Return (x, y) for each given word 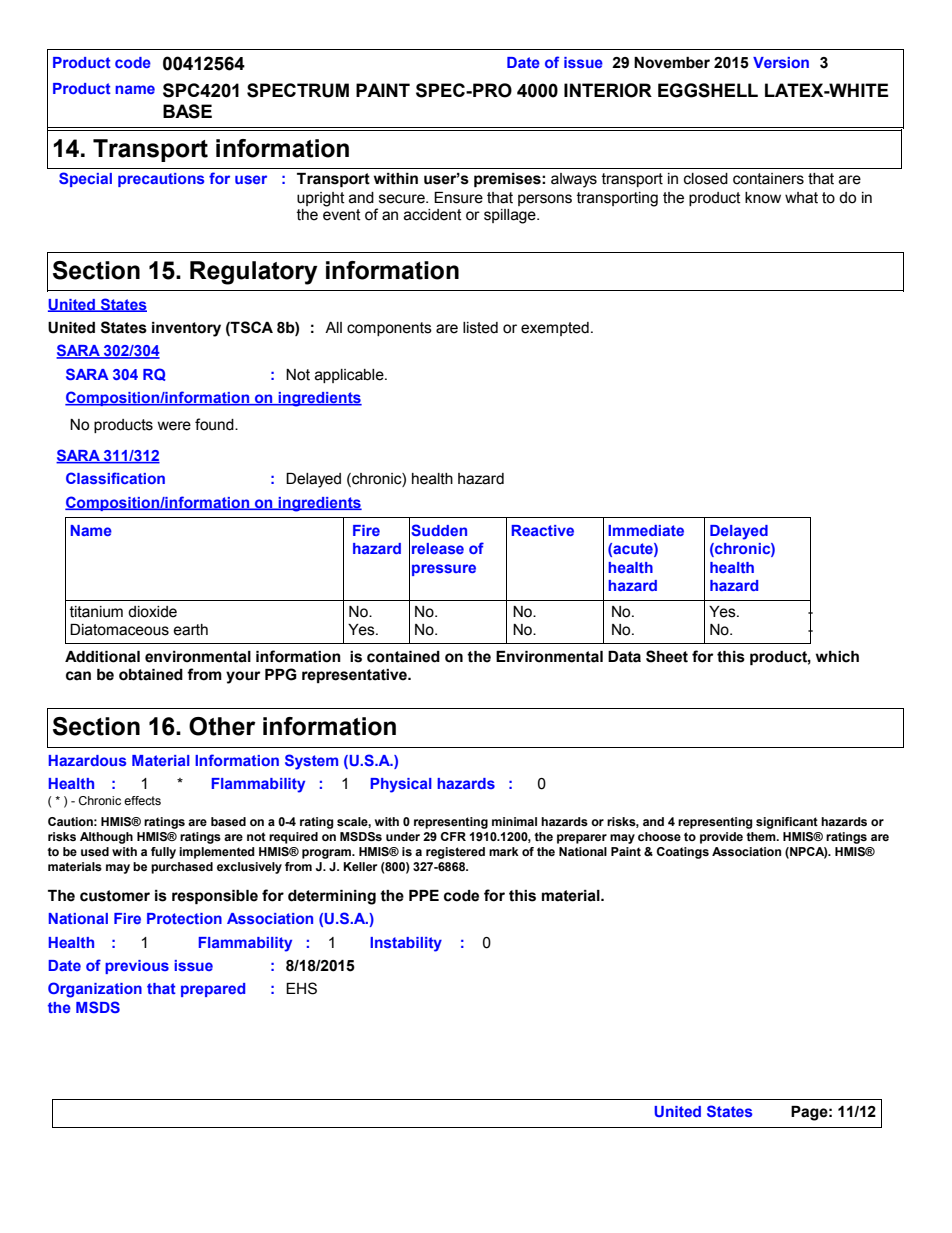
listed (480, 328)
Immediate (646, 530)
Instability (406, 944)
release (438, 548)
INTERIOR (608, 90)
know (763, 198)
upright (321, 199)
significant (787, 823)
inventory (186, 329)
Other (222, 726)
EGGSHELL (708, 90)
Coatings (682, 853)
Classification (115, 478)
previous (137, 967)
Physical (401, 785)
